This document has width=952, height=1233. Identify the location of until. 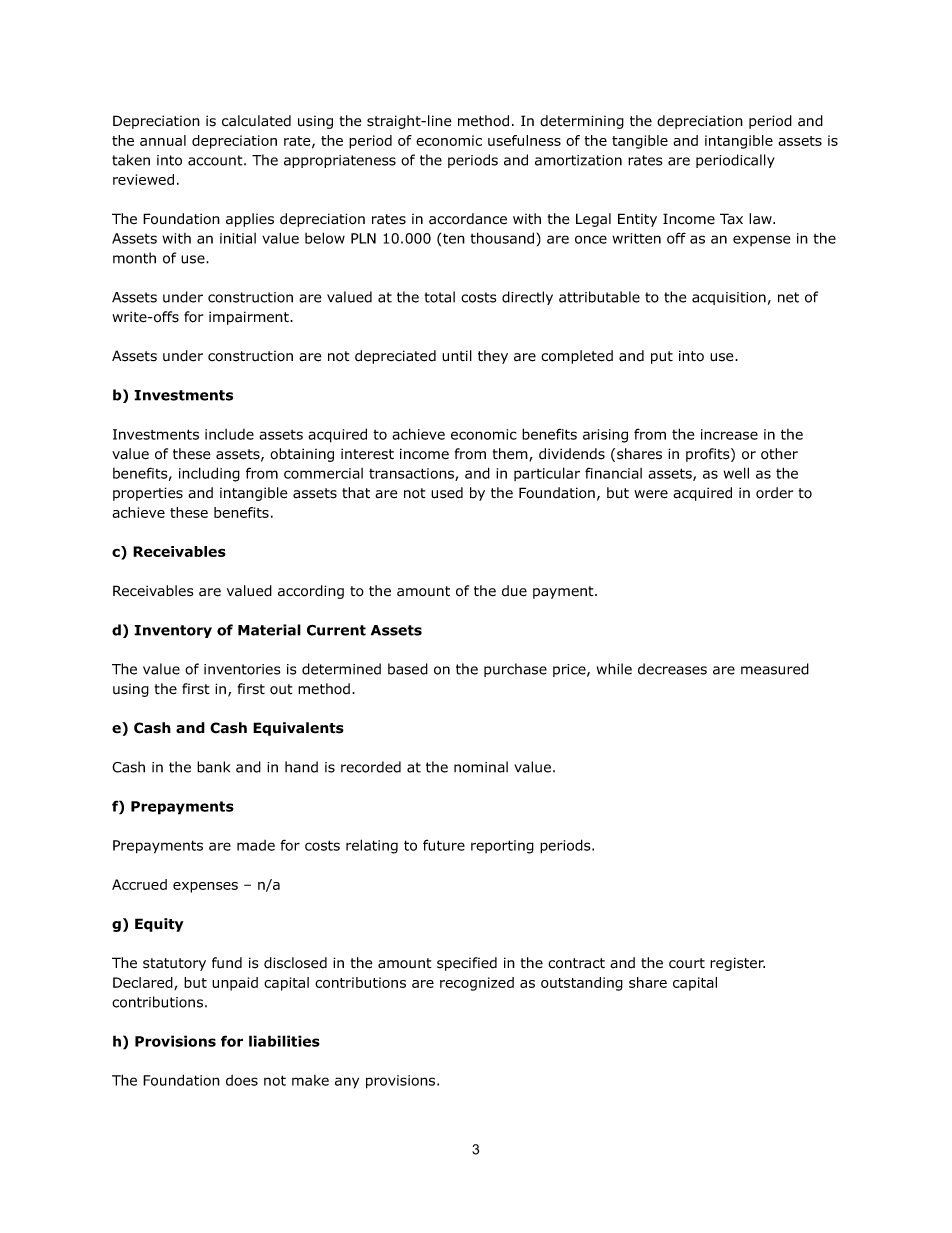
(457, 356).
